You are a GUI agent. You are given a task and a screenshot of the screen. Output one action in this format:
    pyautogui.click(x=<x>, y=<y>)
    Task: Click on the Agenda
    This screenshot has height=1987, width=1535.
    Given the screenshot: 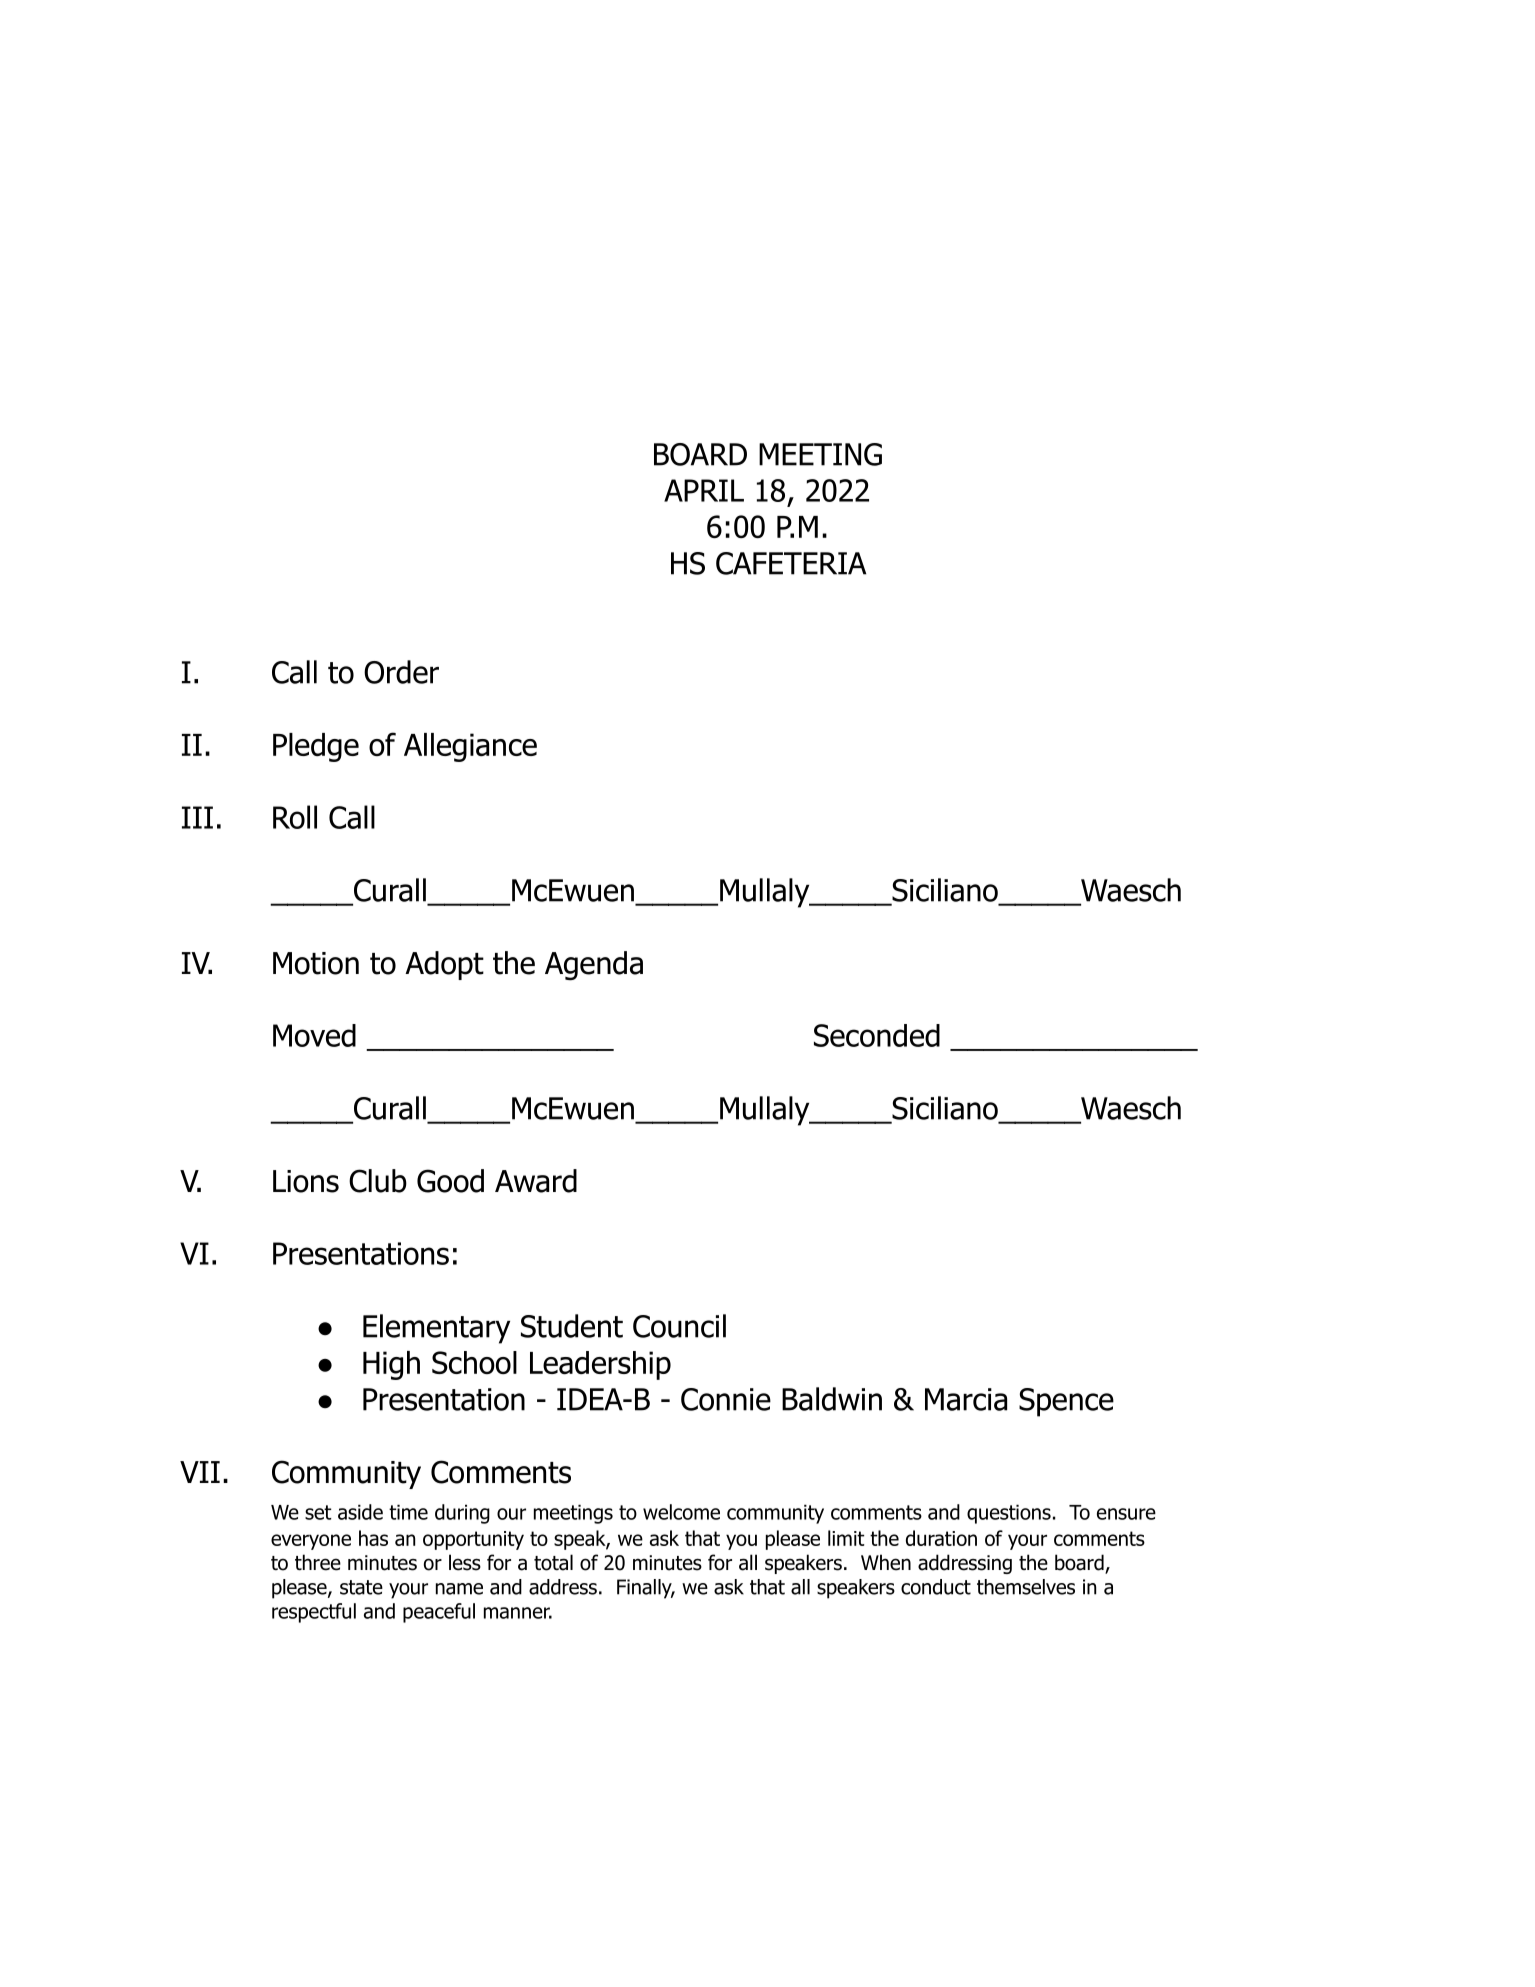 What is the action you would take?
    pyautogui.click(x=594, y=966)
